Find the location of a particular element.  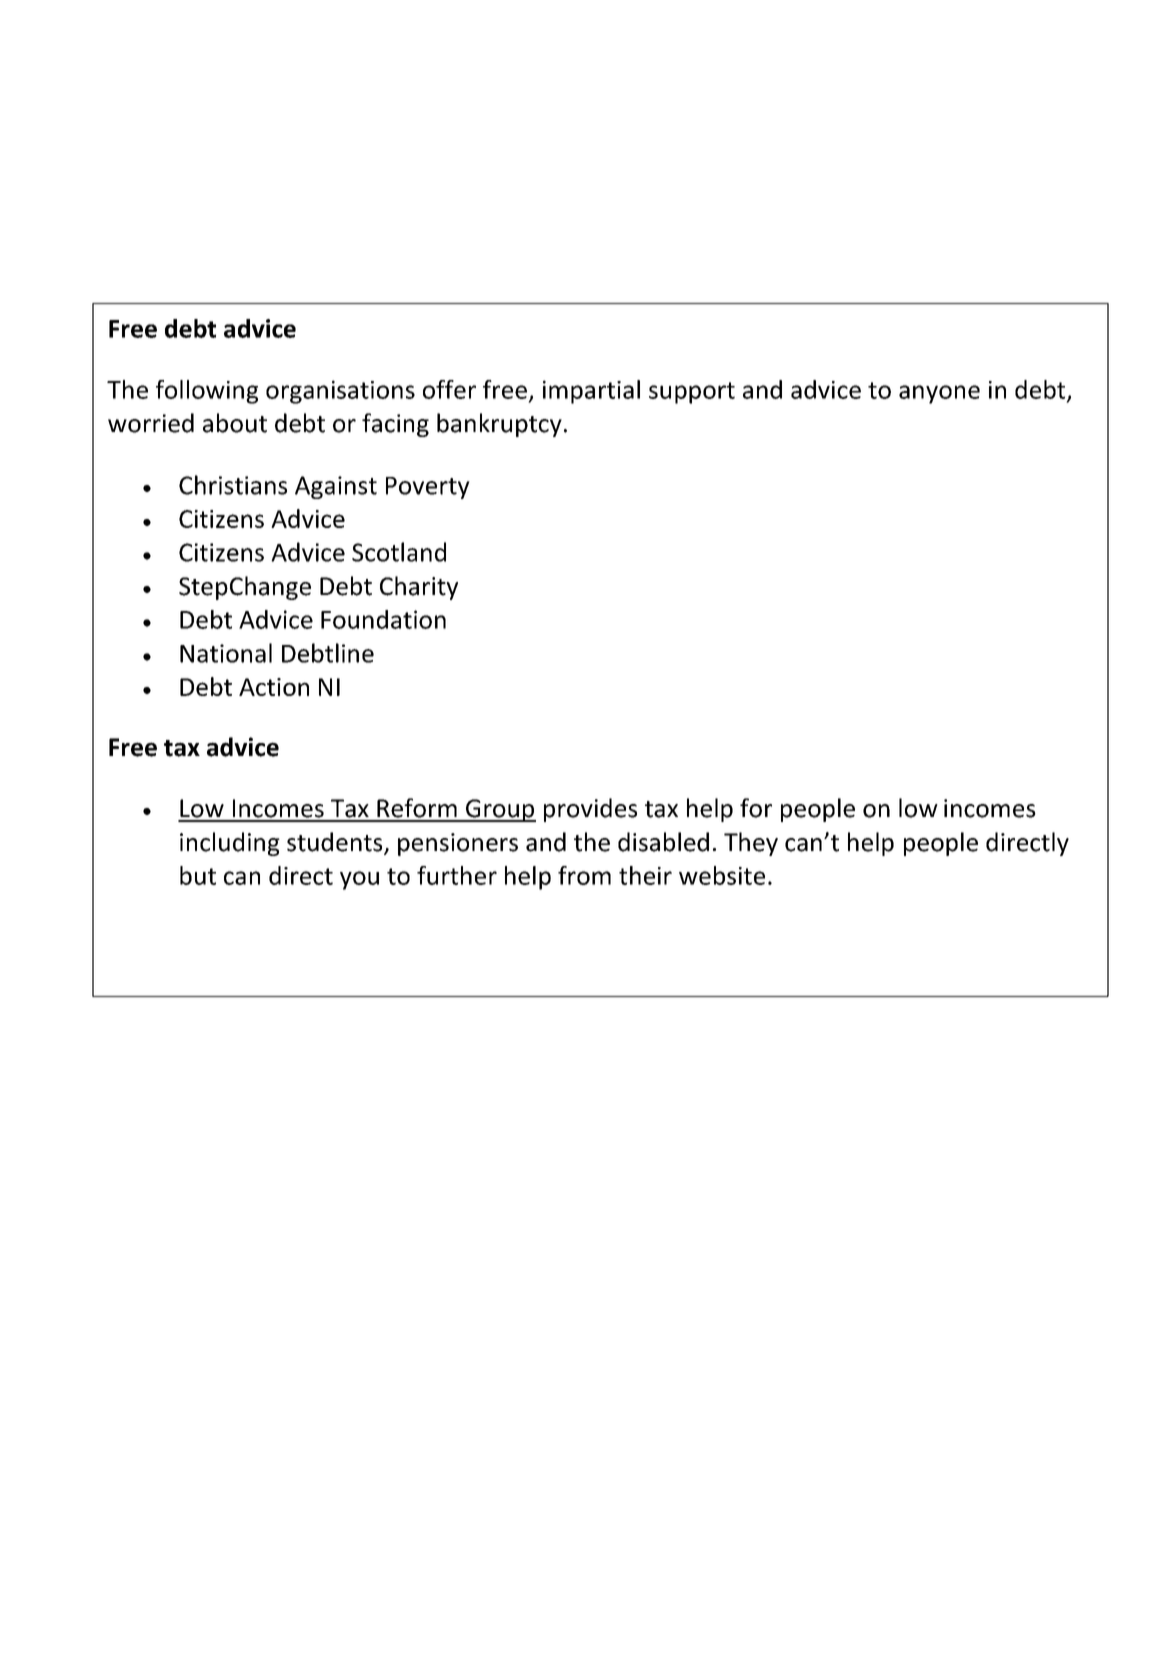

Charity is located at coordinates (419, 588).
